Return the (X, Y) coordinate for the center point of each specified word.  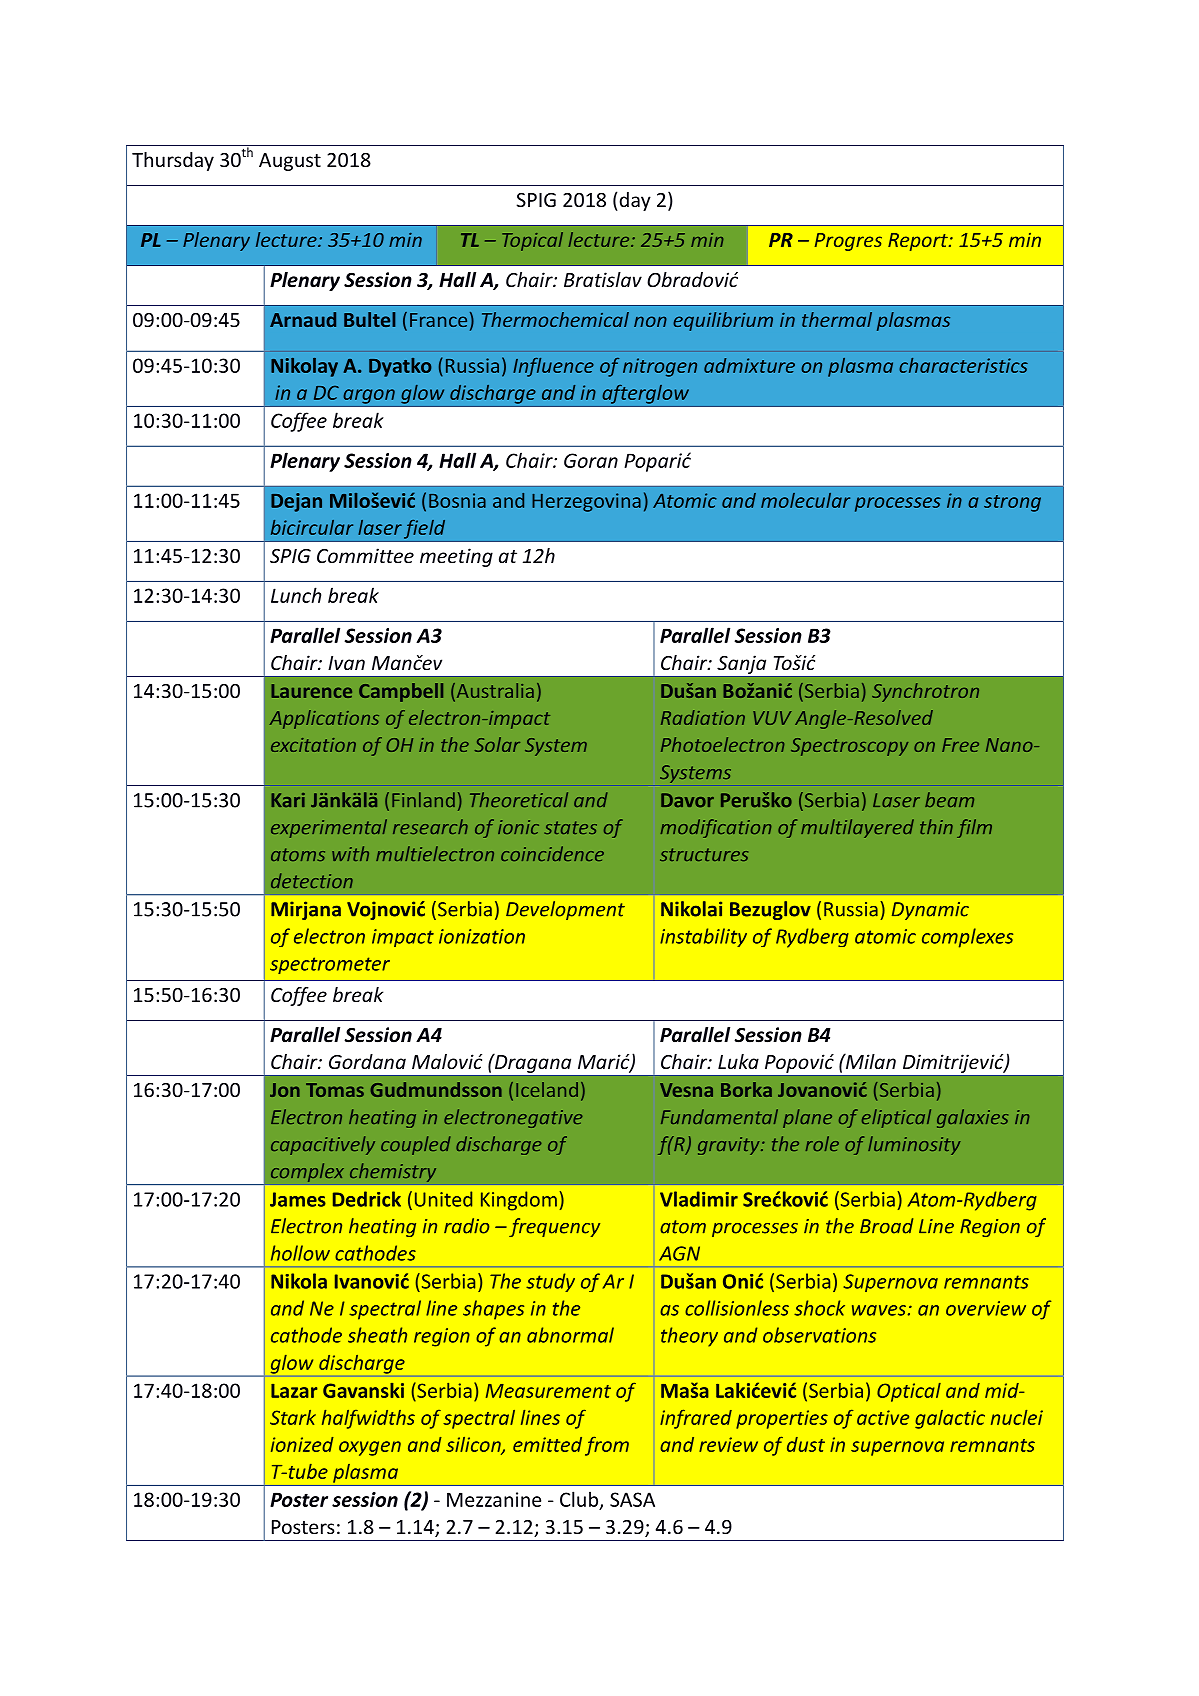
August (290, 162)
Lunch (296, 595)
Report (919, 242)
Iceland (547, 1089)
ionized (302, 1444)
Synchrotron (925, 692)
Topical (532, 241)
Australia (494, 692)
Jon (285, 1090)
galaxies (972, 1118)
